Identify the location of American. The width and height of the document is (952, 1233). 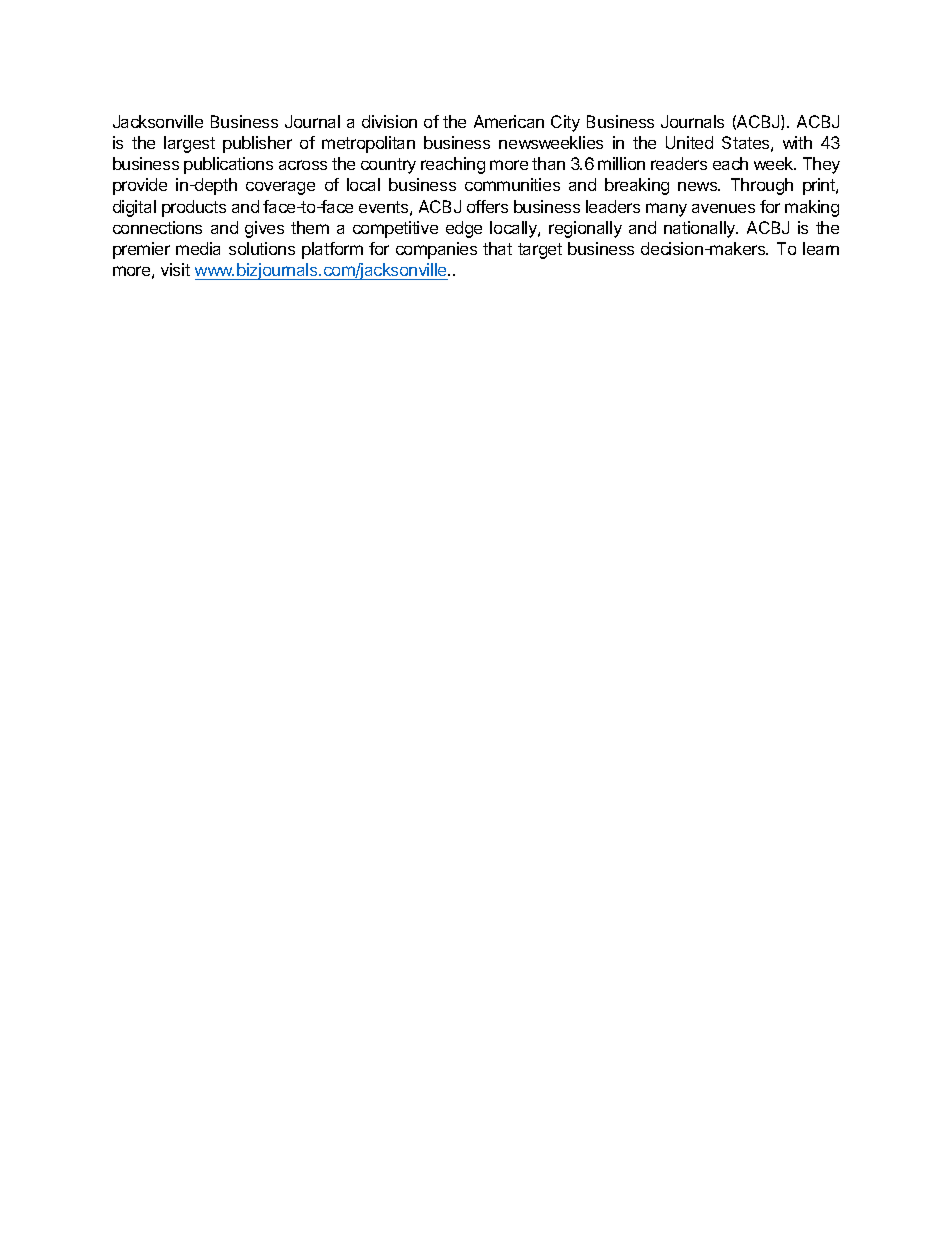
(509, 121).
